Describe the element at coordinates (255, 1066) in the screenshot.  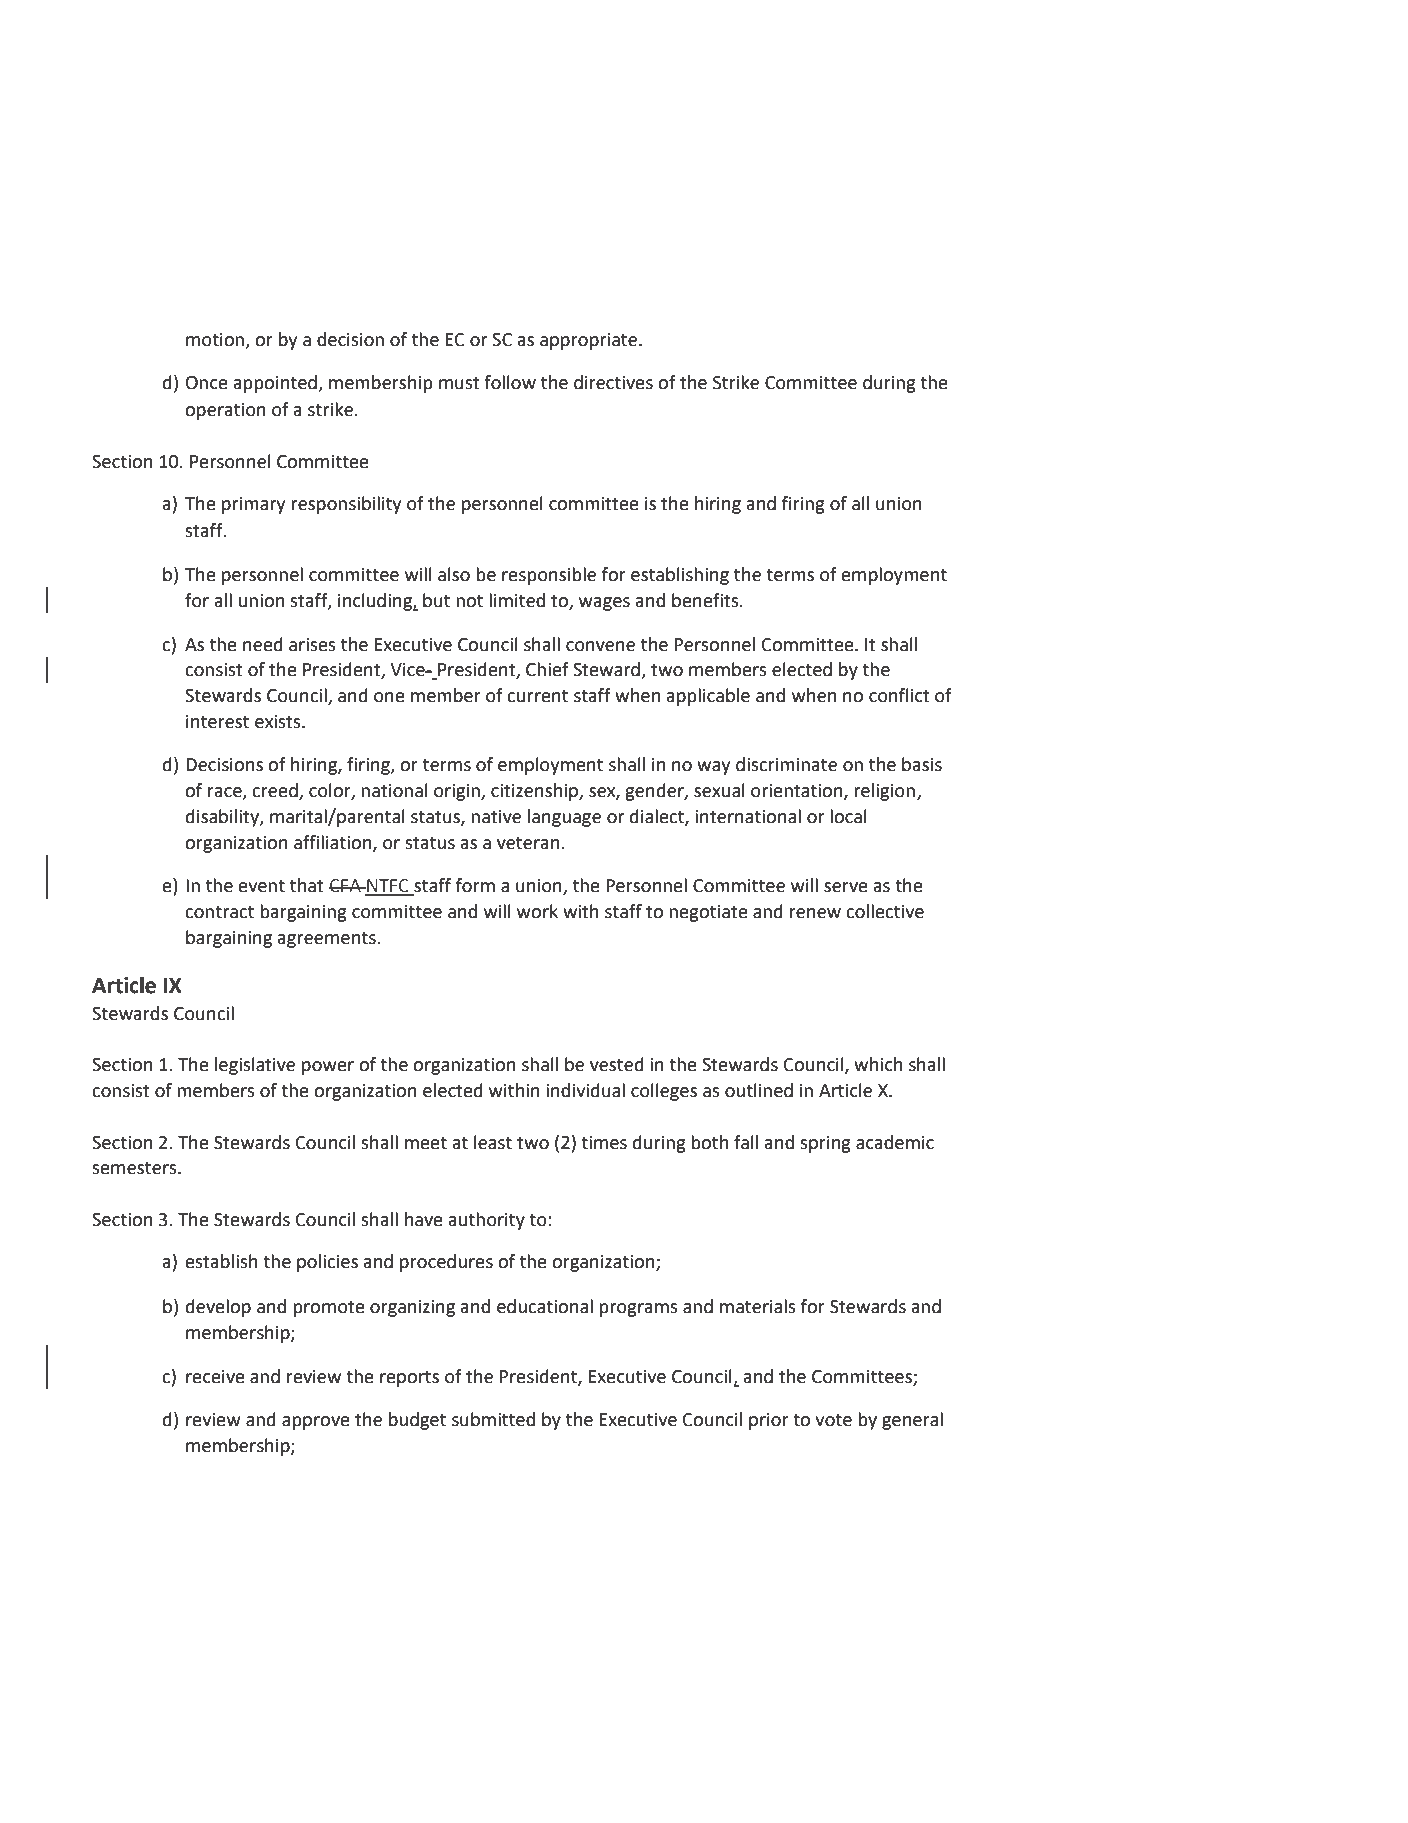
I see `legislative` at that location.
